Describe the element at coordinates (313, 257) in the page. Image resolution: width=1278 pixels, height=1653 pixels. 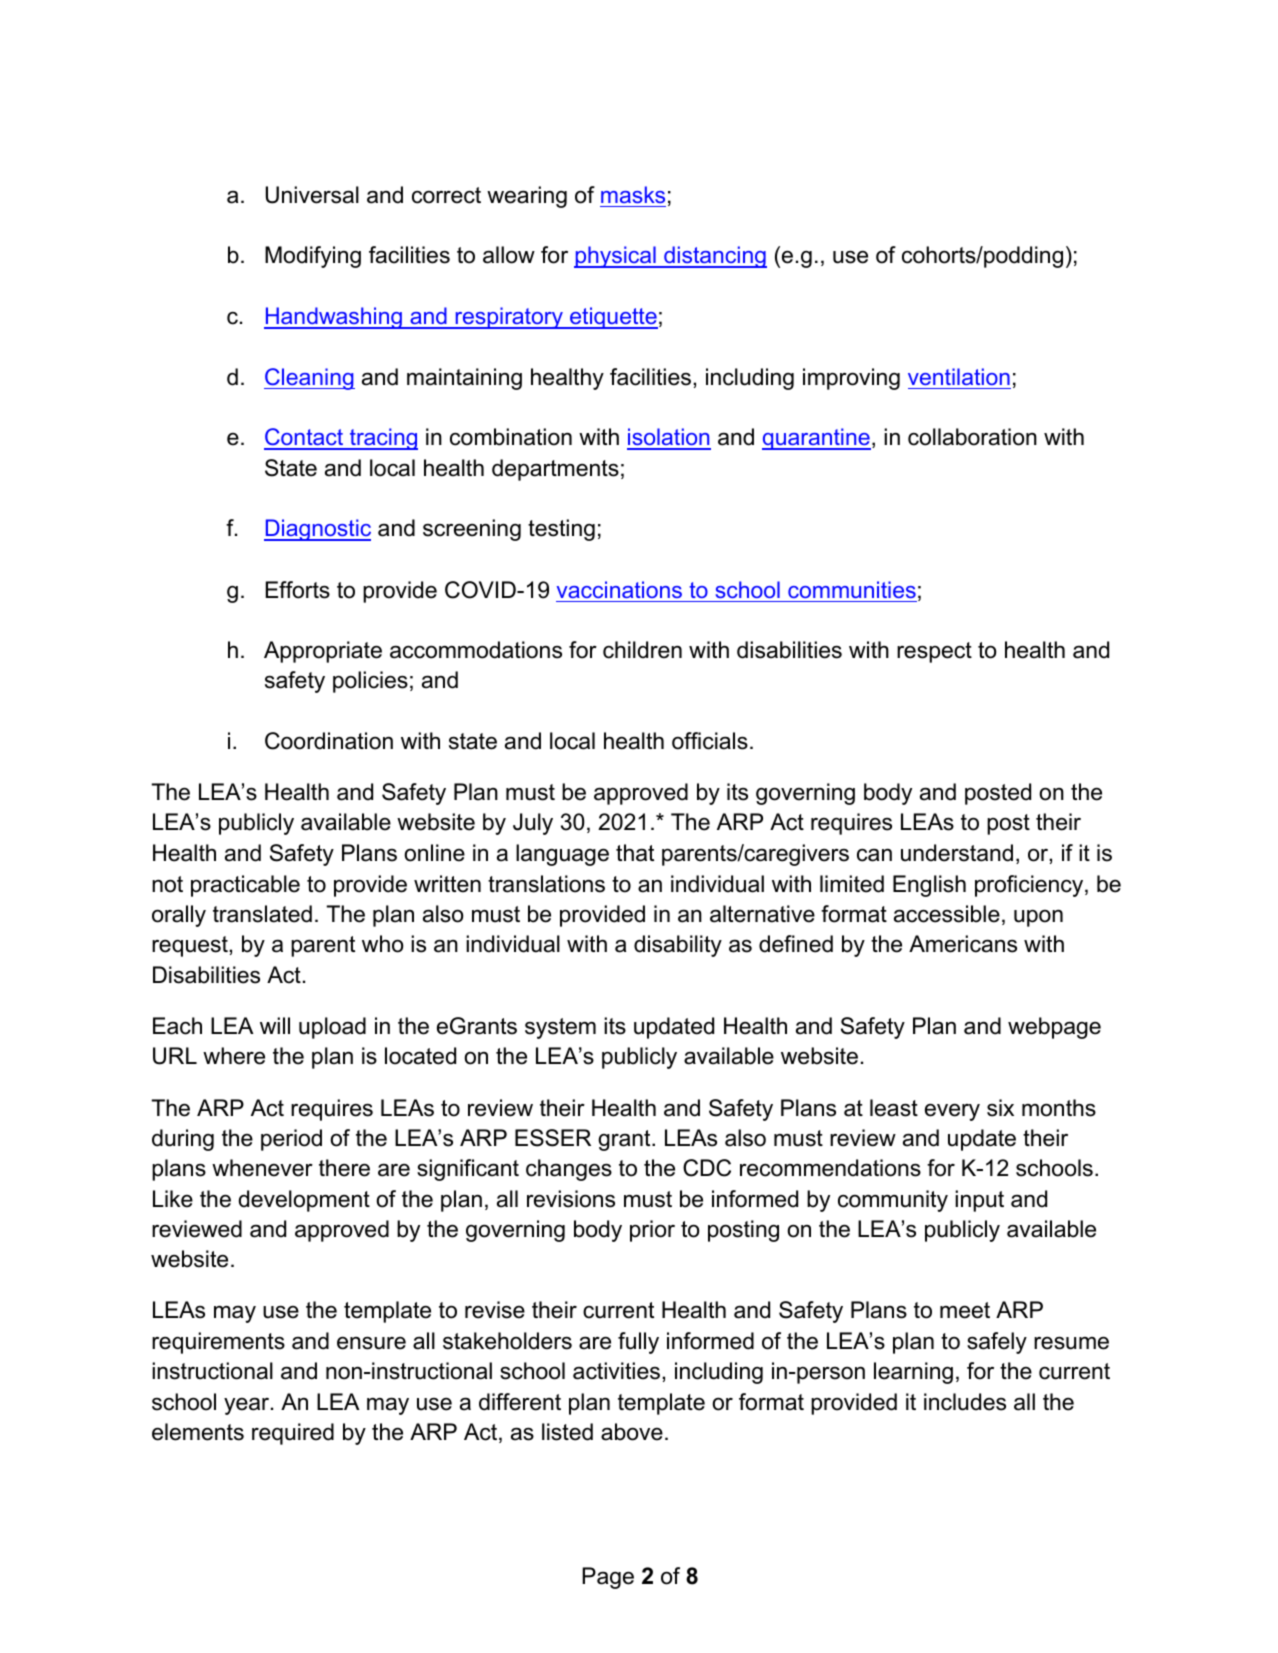
I see `Modifying` at that location.
